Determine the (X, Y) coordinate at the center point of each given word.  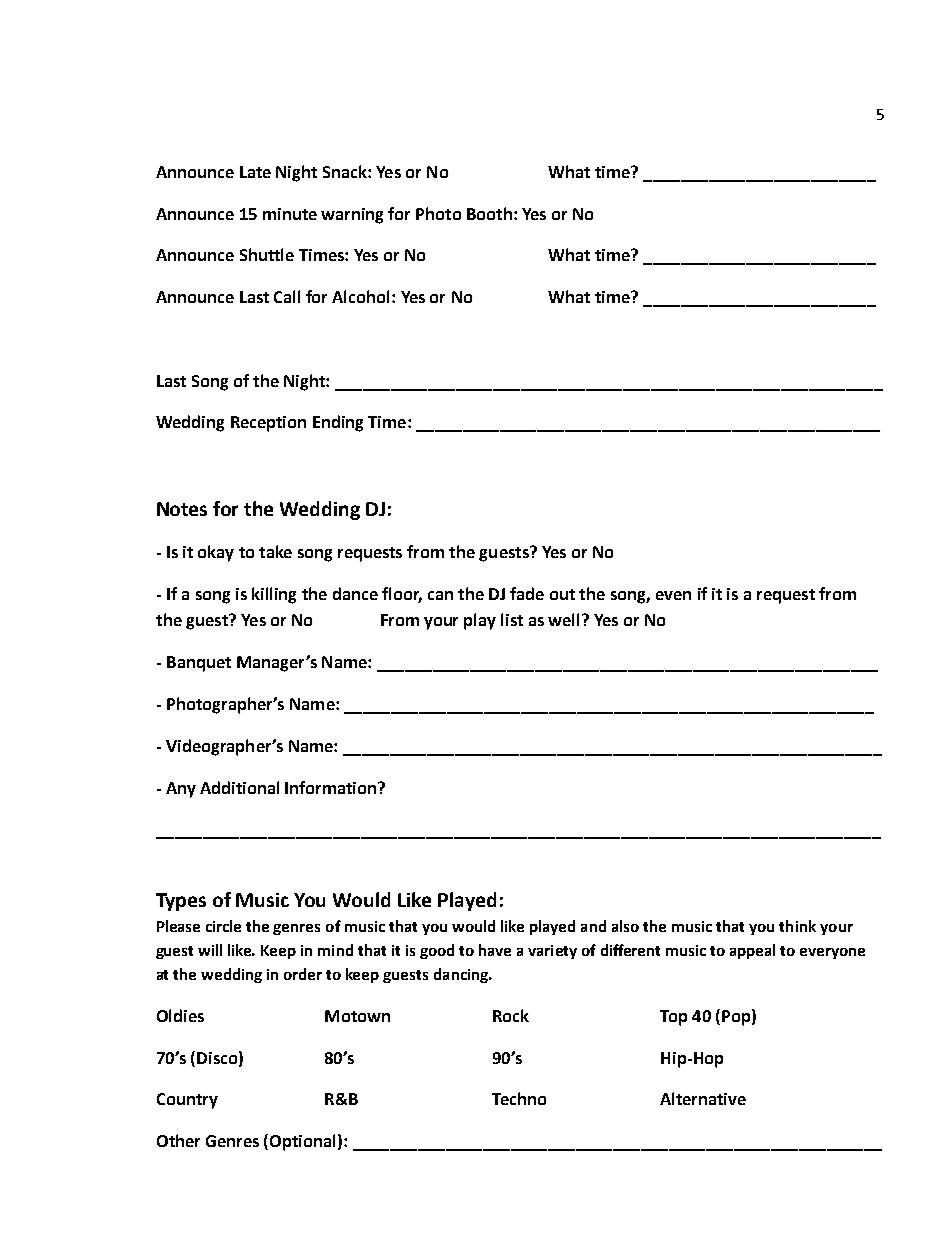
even (673, 595)
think (797, 926)
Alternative (703, 1098)
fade (527, 593)
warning (352, 216)
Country (187, 1101)
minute (290, 214)
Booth (489, 213)
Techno (519, 1098)
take (275, 551)
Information (332, 787)
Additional (239, 787)
